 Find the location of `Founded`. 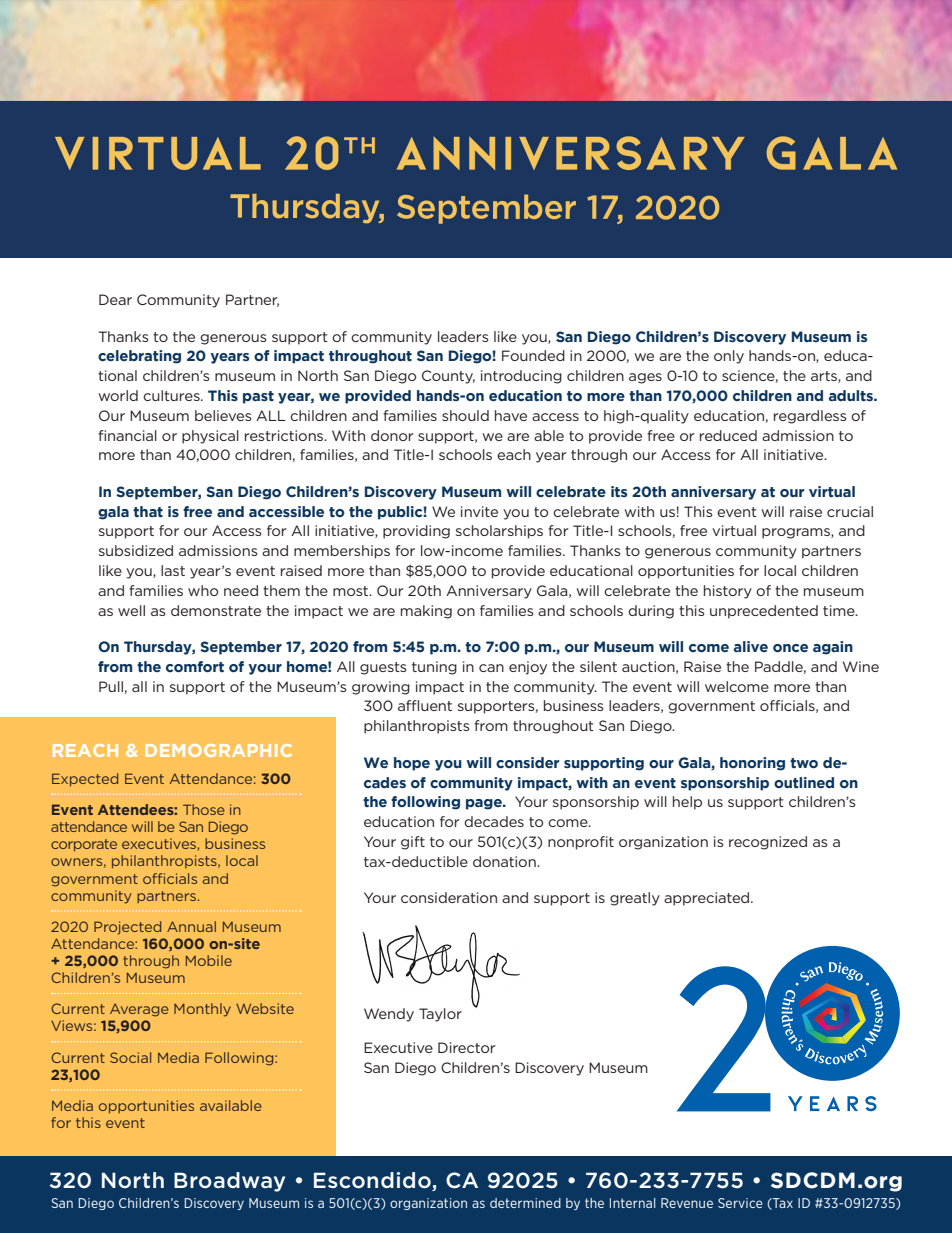

Founded is located at coordinates (533, 355).
